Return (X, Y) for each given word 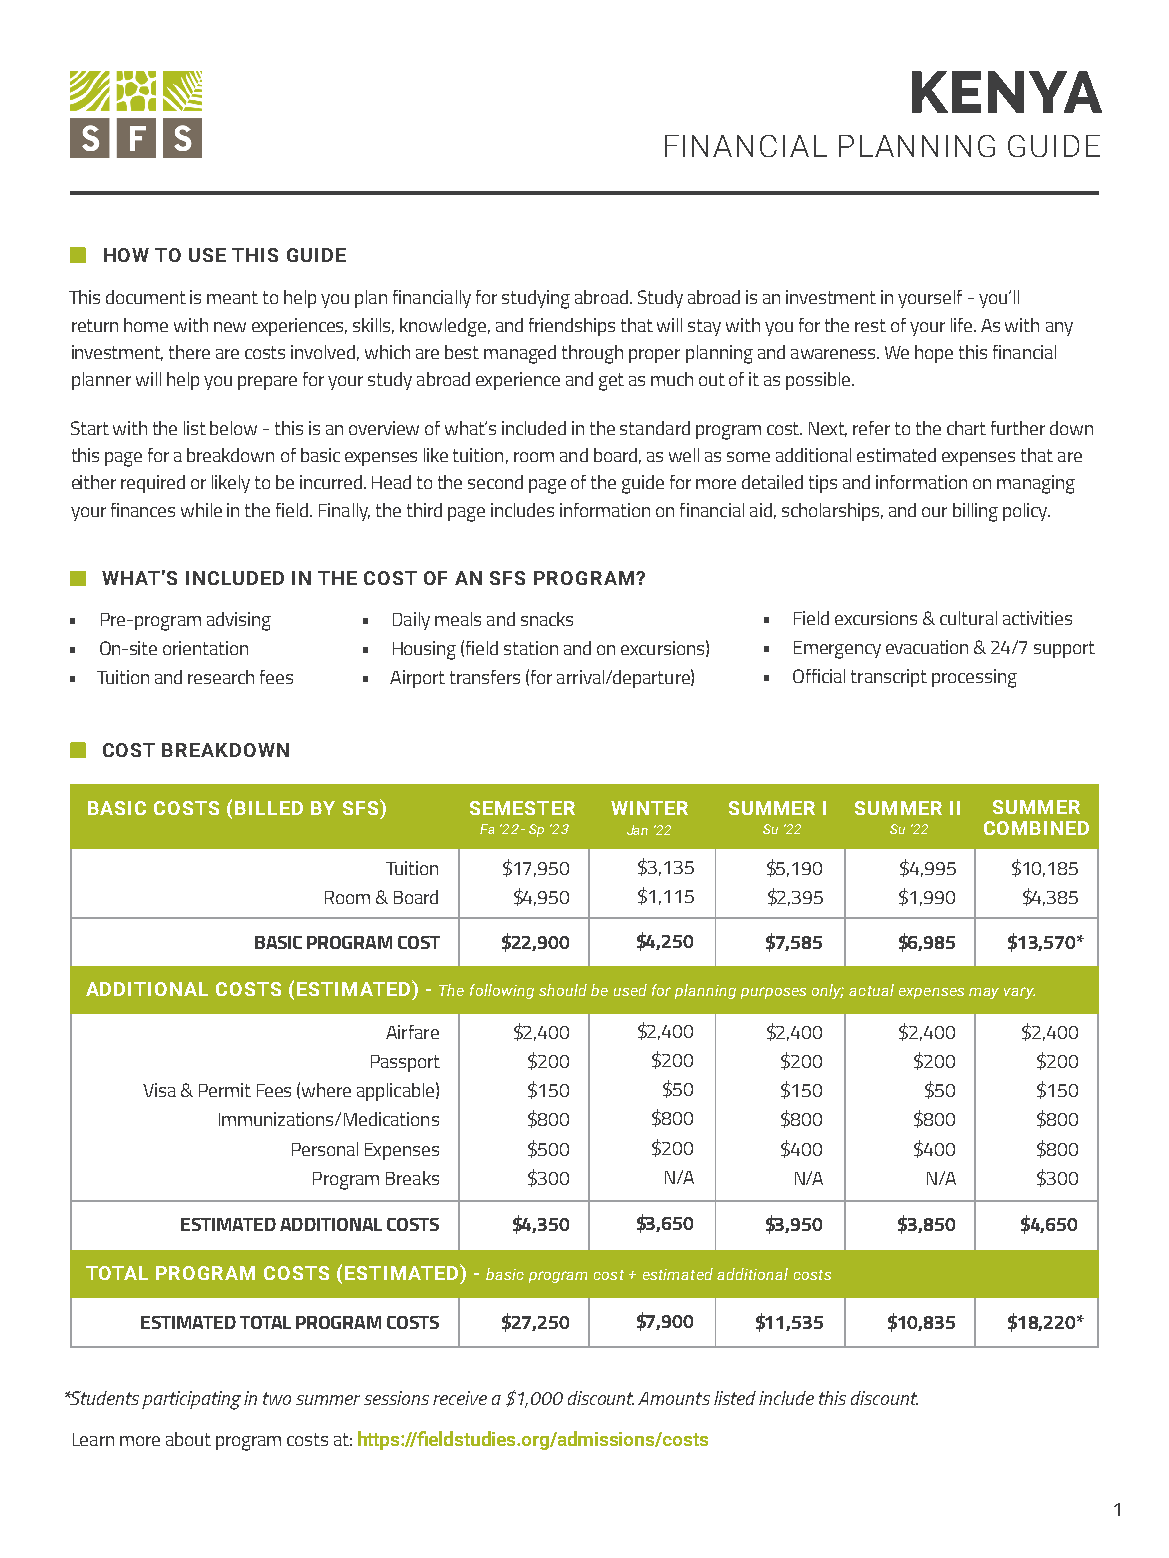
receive (460, 1398)
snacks (547, 619)
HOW (126, 255)
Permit (225, 1090)
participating (191, 1400)
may (984, 993)
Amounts (674, 1398)
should (563, 990)
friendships (572, 327)
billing (975, 512)
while (201, 510)
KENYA (1007, 92)
